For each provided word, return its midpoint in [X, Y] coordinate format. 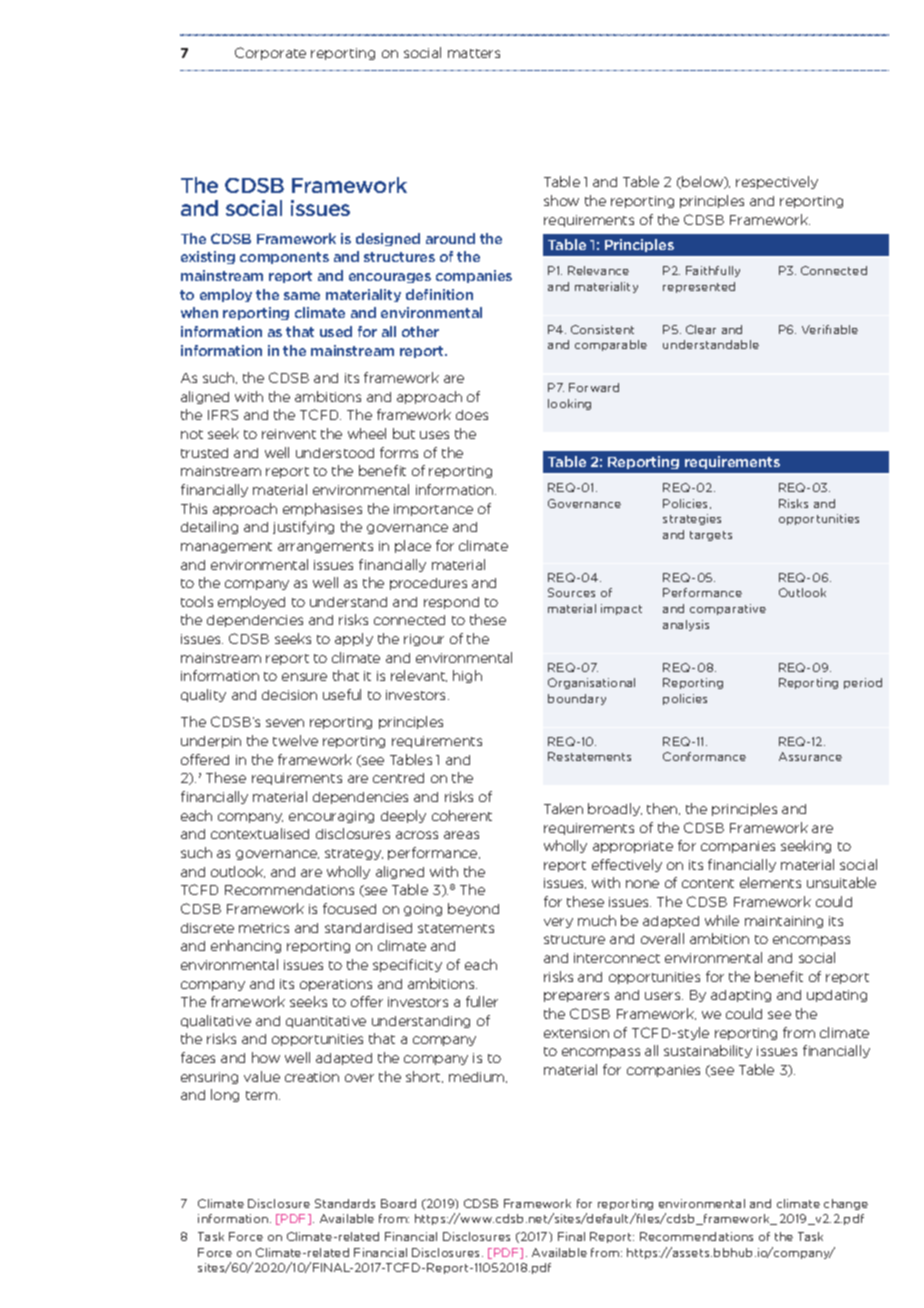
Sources [571, 592]
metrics [264, 928]
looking [569, 404]
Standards [345, 1203]
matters [474, 53]
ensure [304, 677]
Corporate [270, 53]
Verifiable [830, 329]
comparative [728, 609]
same [302, 296]
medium [478, 1077]
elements [770, 882]
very [558, 923]
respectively [777, 182]
